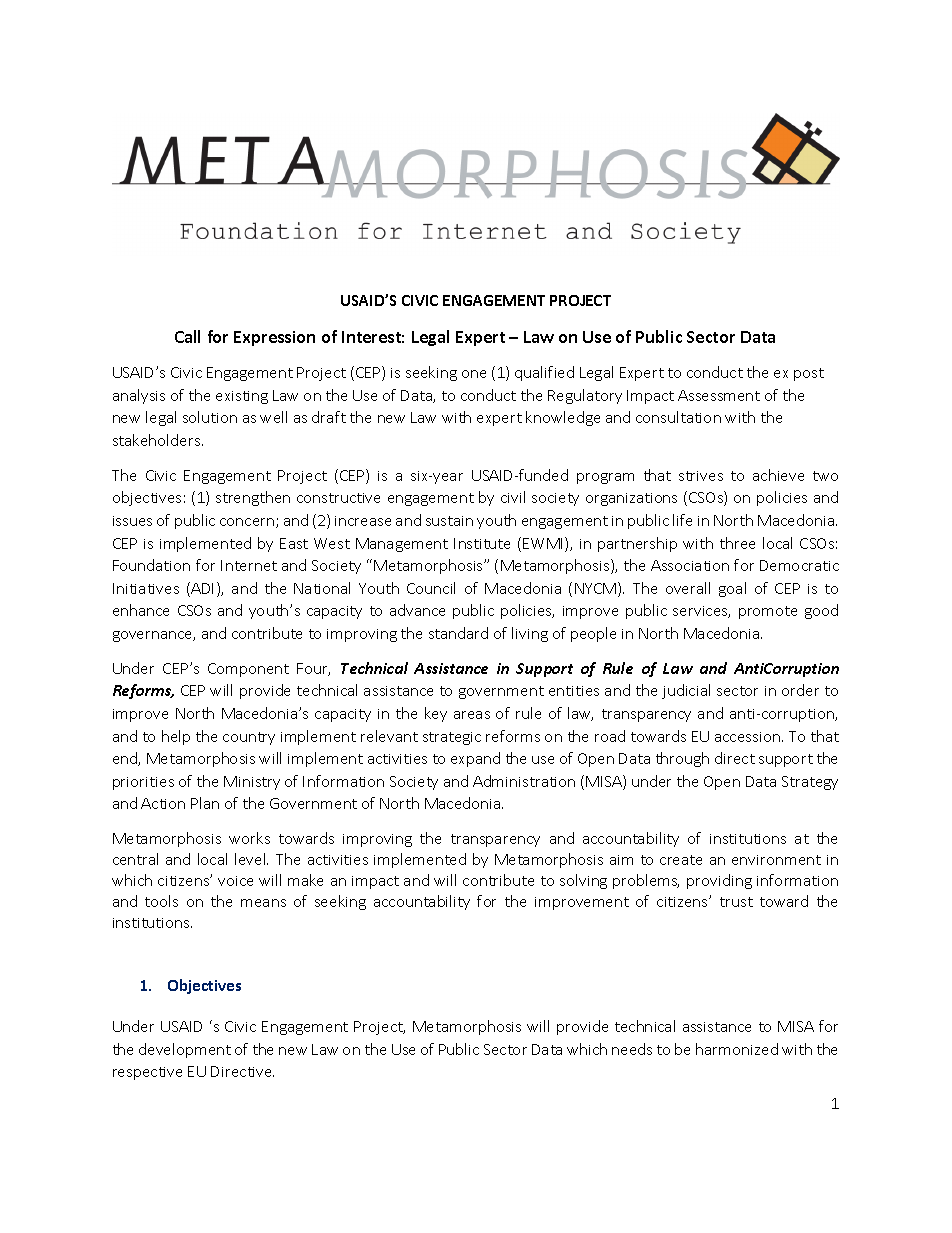 The height and width of the page is (1233, 952). Describe the element at coordinates (544, 373) in the page. I see `qualified` at that location.
